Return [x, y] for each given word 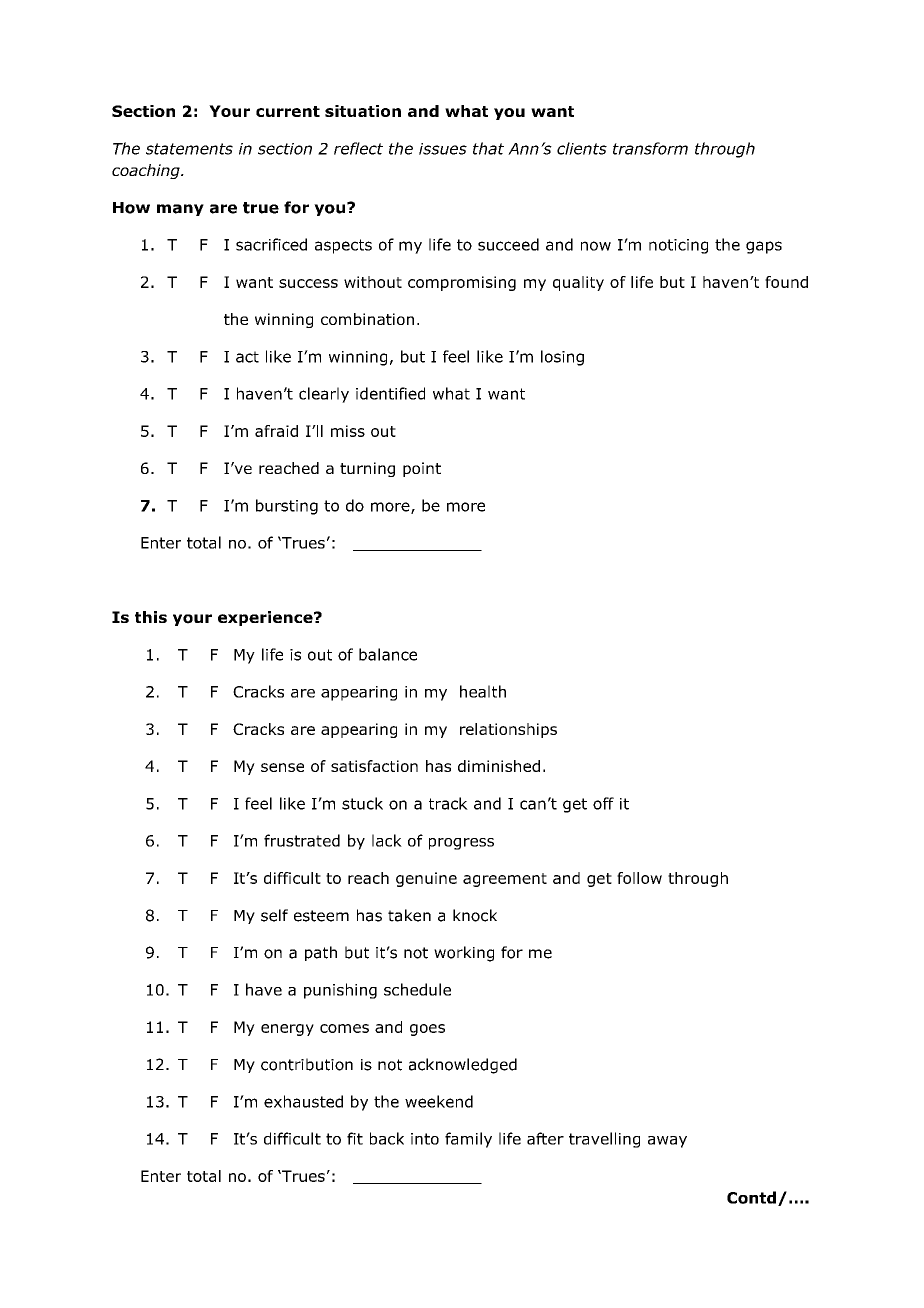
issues [443, 149]
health [483, 691]
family [468, 1140]
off [603, 803]
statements [189, 149]
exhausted [303, 1101]
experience [266, 618]
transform [650, 148]
